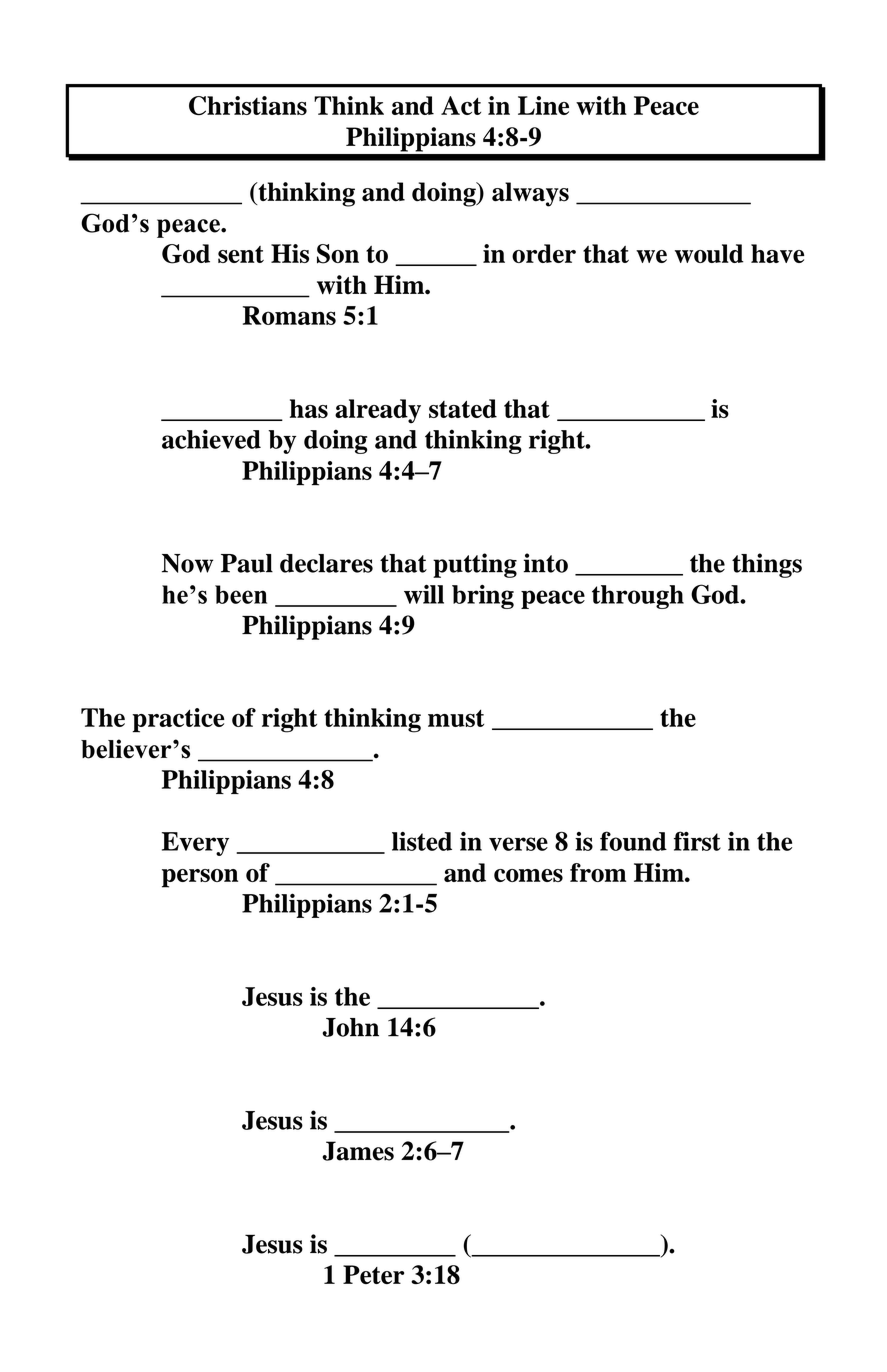  What do you see at coordinates (528, 875) in the screenshot?
I see `comes` at bounding box center [528, 875].
